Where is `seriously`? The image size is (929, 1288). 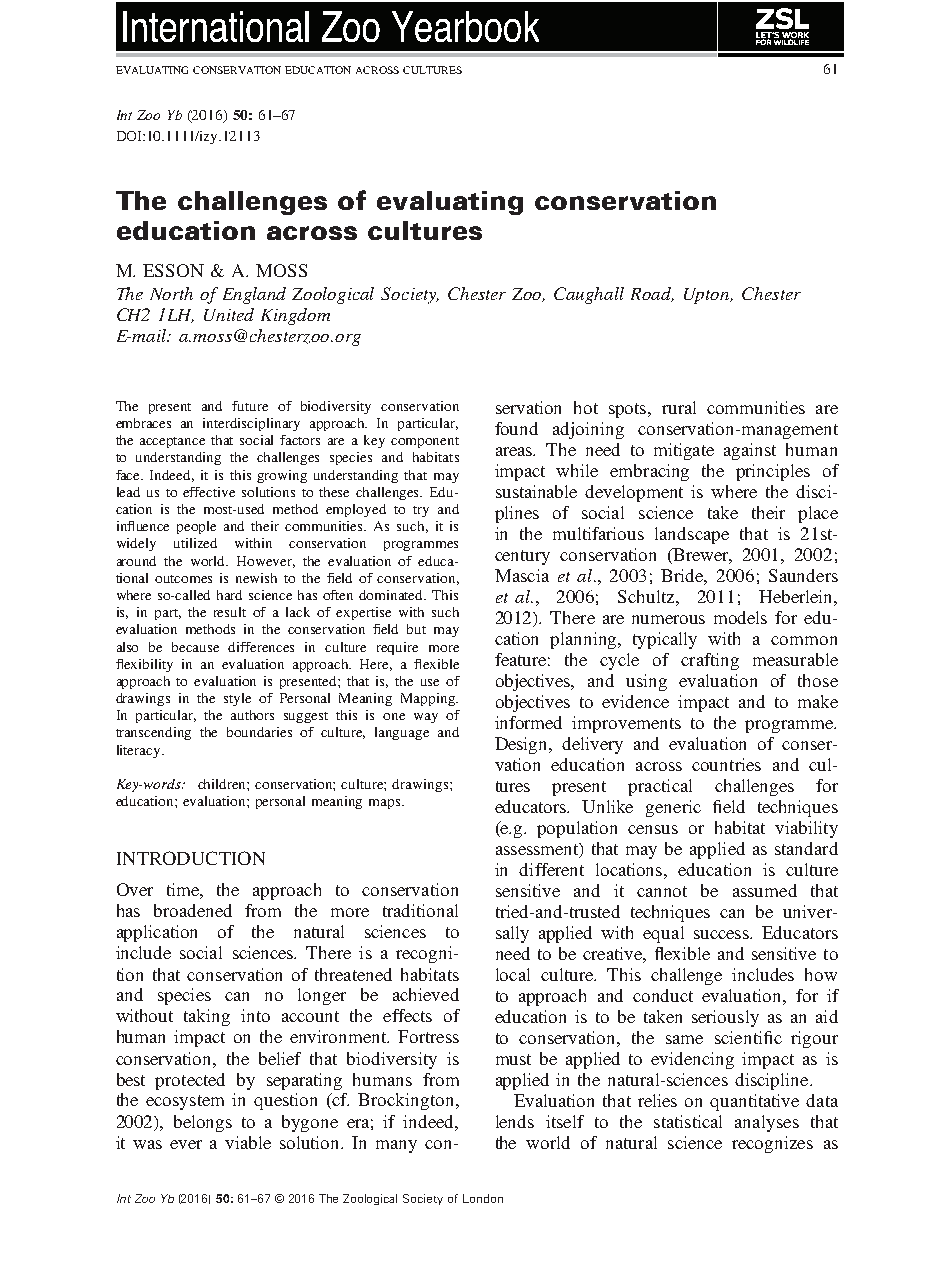 seriously is located at coordinates (725, 1018).
